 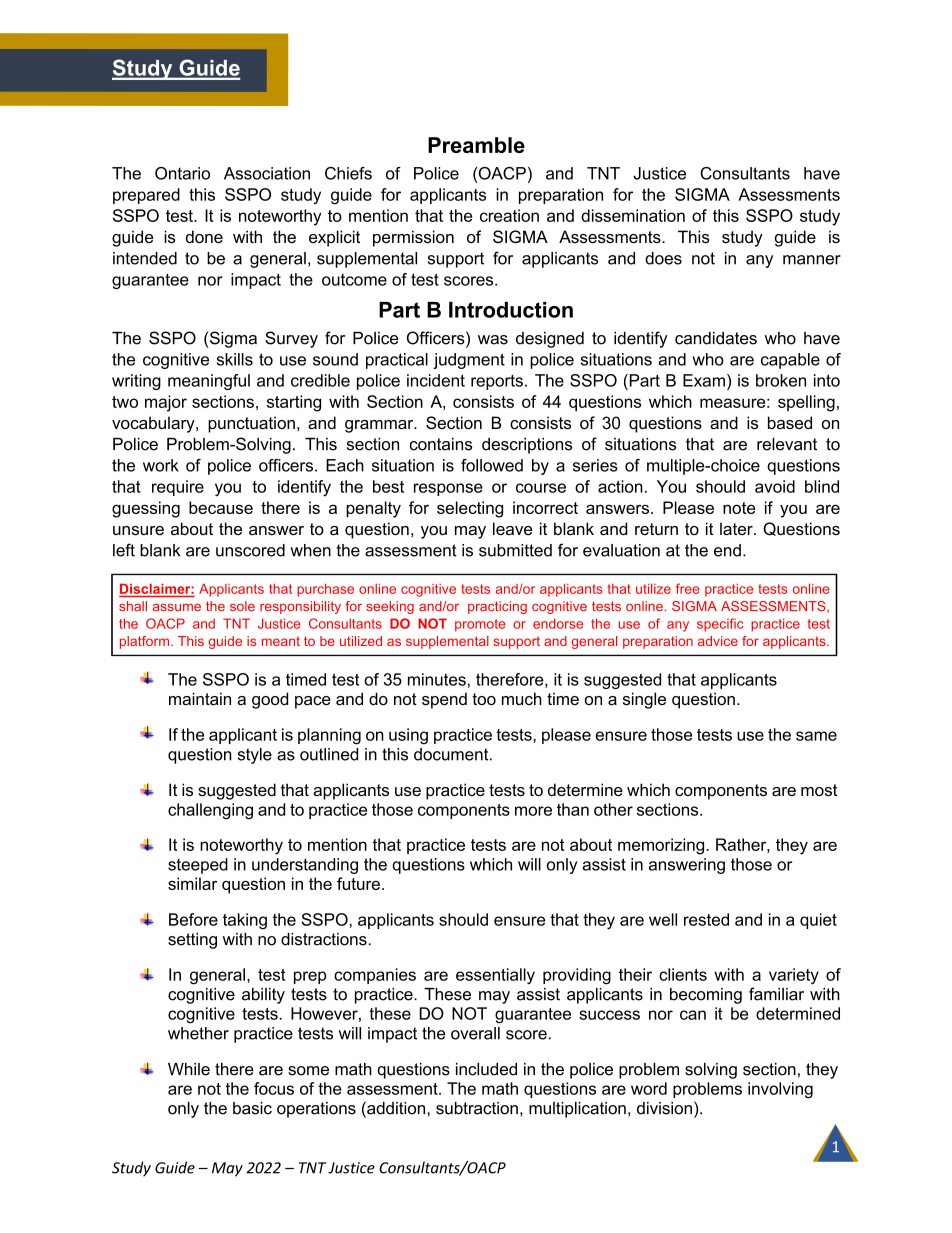 I want to click on included, so click(x=486, y=1069).
